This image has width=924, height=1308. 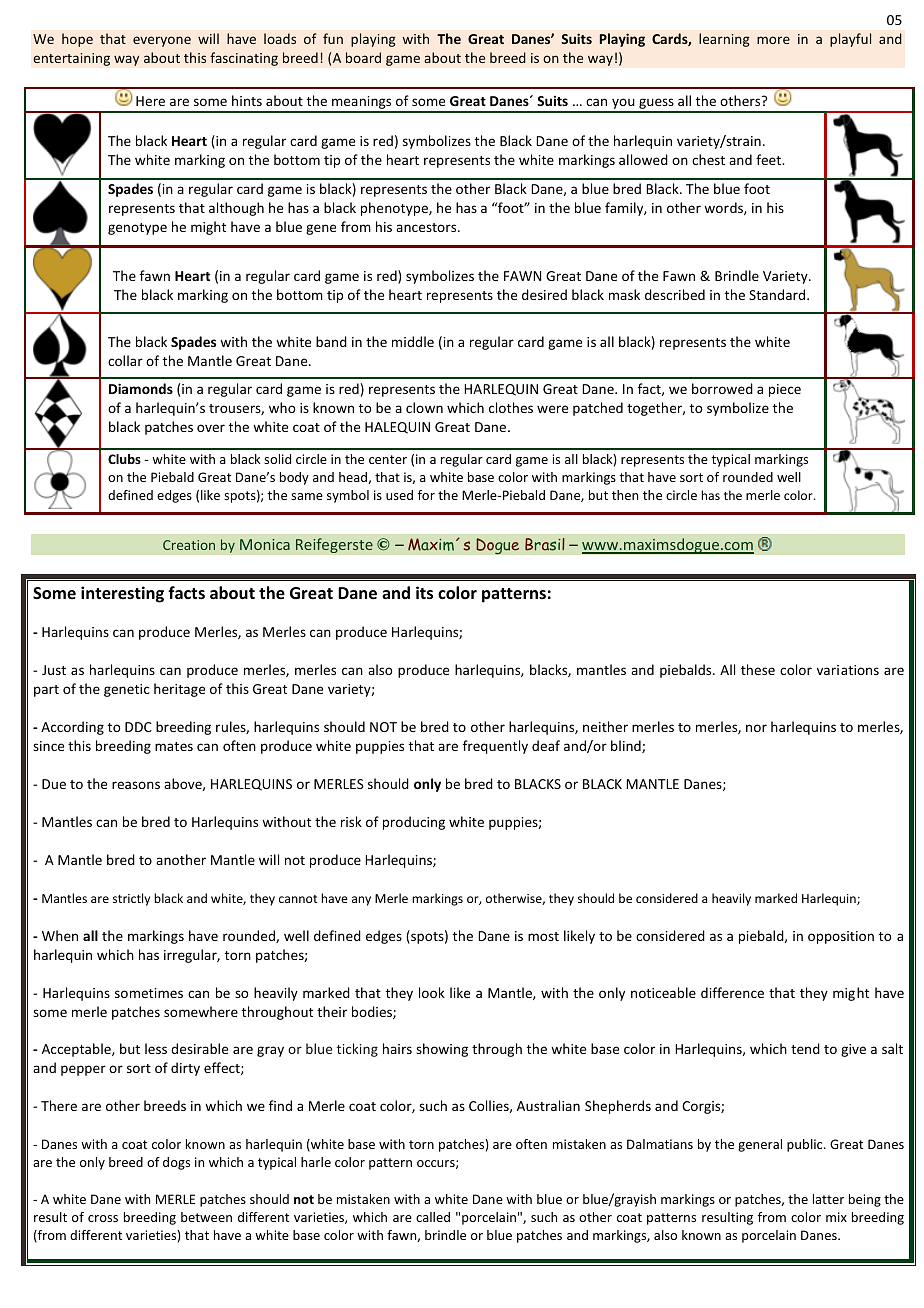 I want to click on dogs, so click(x=176, y=1163).
